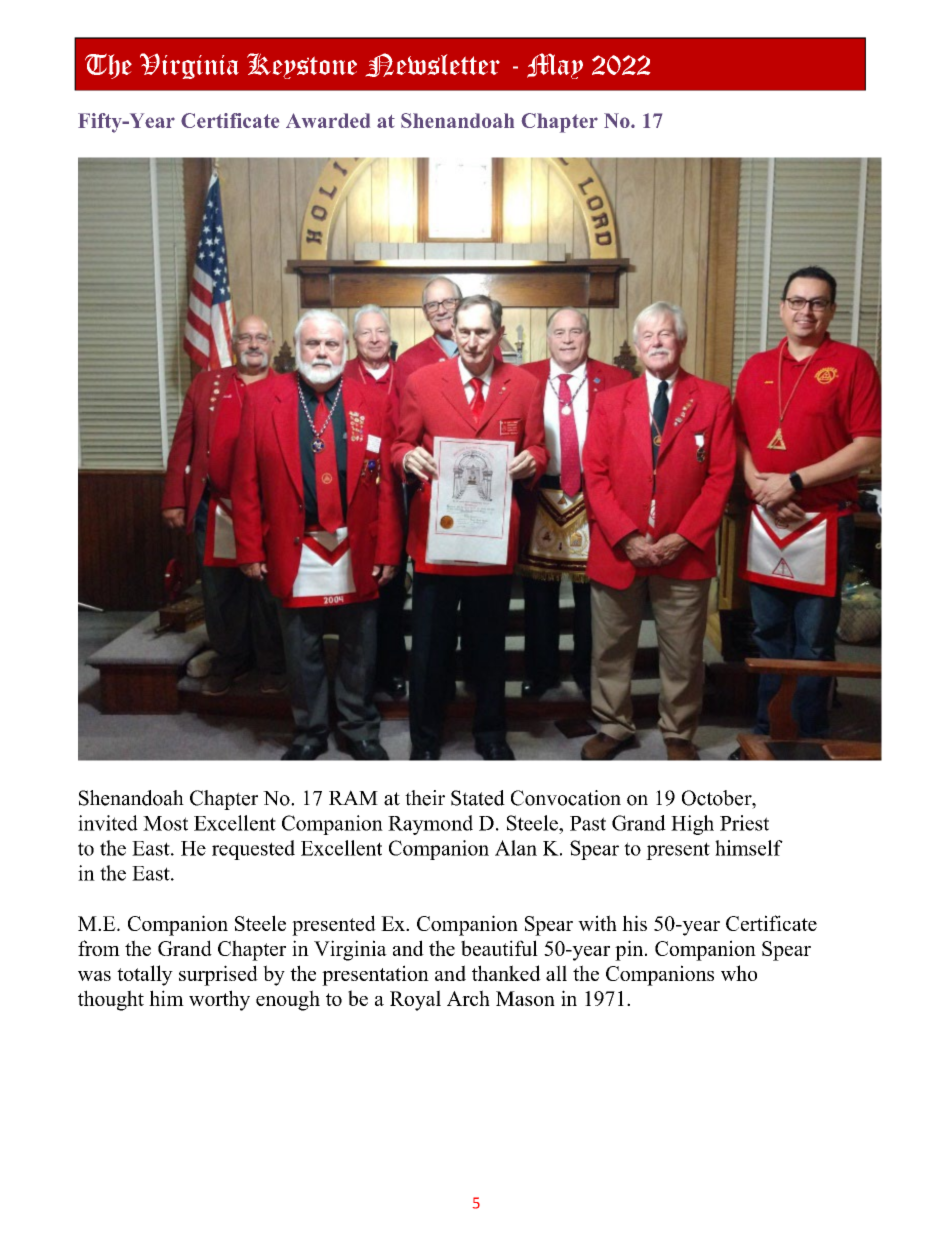 Image resolution: width=952 pixels, height=1233 pixels. What do you see at coordinates (555, 66) in the page?
I see `May` at bounding box center [555, 66].
